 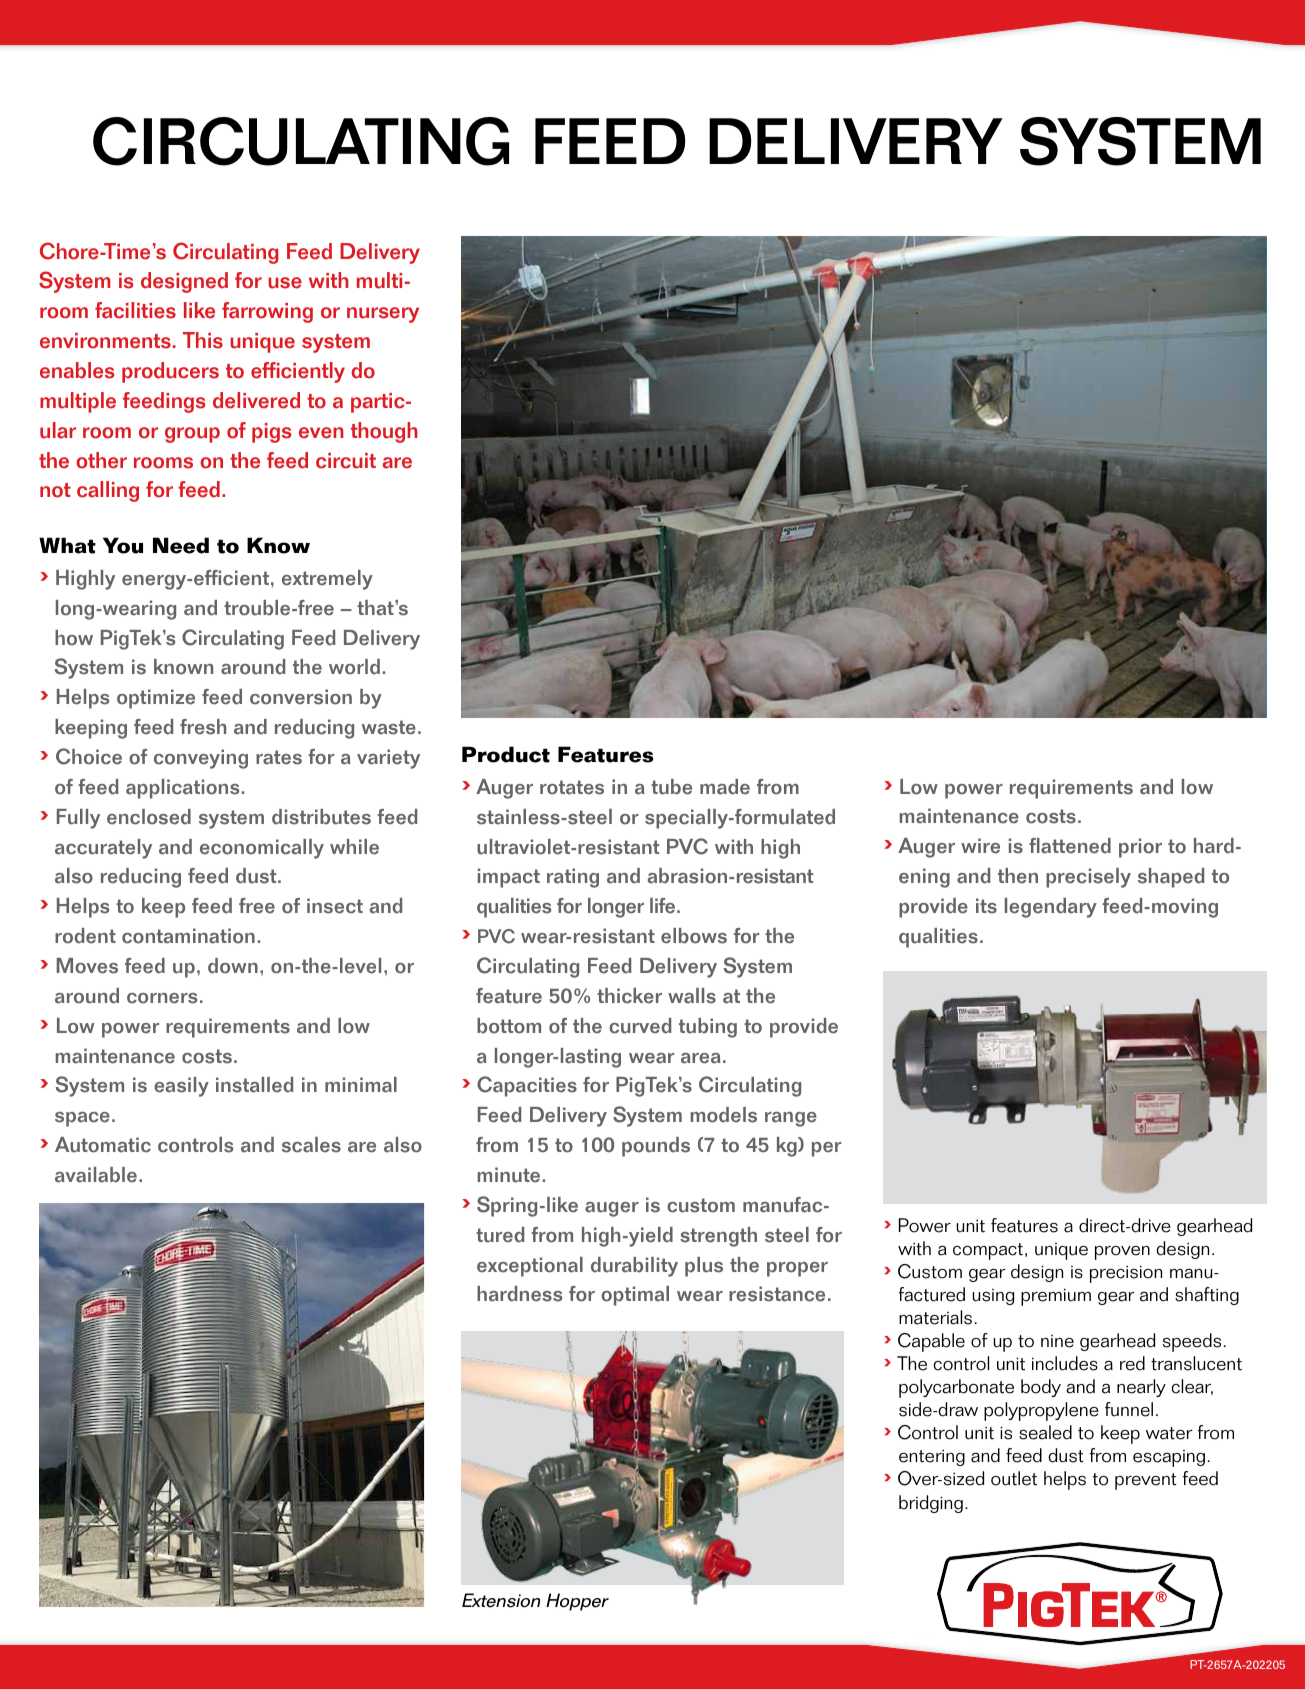 I want to click on flattened, so click(x=1070, y=846).
